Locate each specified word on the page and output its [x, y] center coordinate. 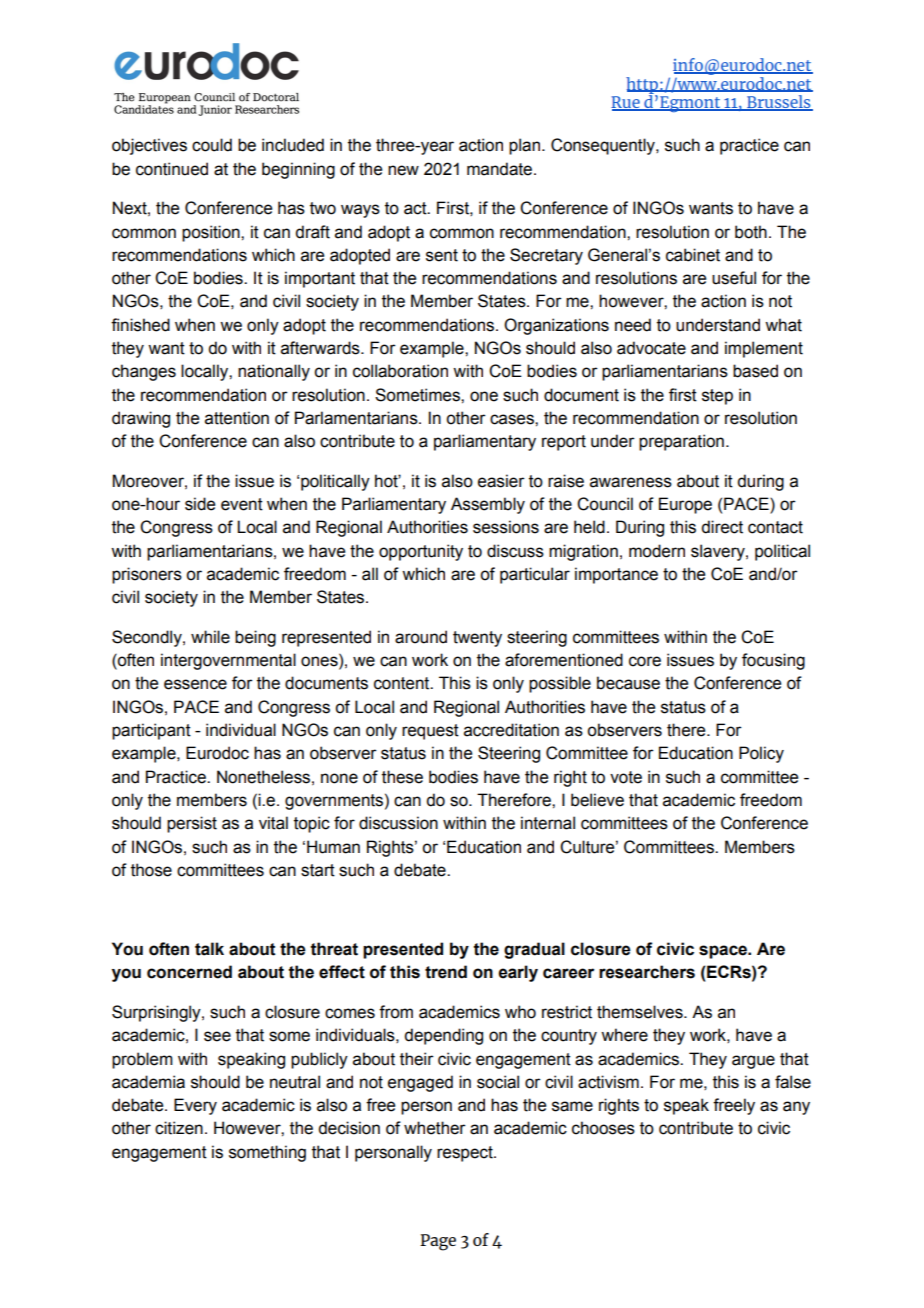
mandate [501, 169]
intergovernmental [228, 661]
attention [237, 418]
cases [513, 419]
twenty [477, 639]
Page [438, 1242]
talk [209, 949]
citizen [179, 1128]
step [717, 397]
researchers [647, 972]
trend [446, 972]
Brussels [779, 103]
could [212, 145]
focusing [773, 661]
